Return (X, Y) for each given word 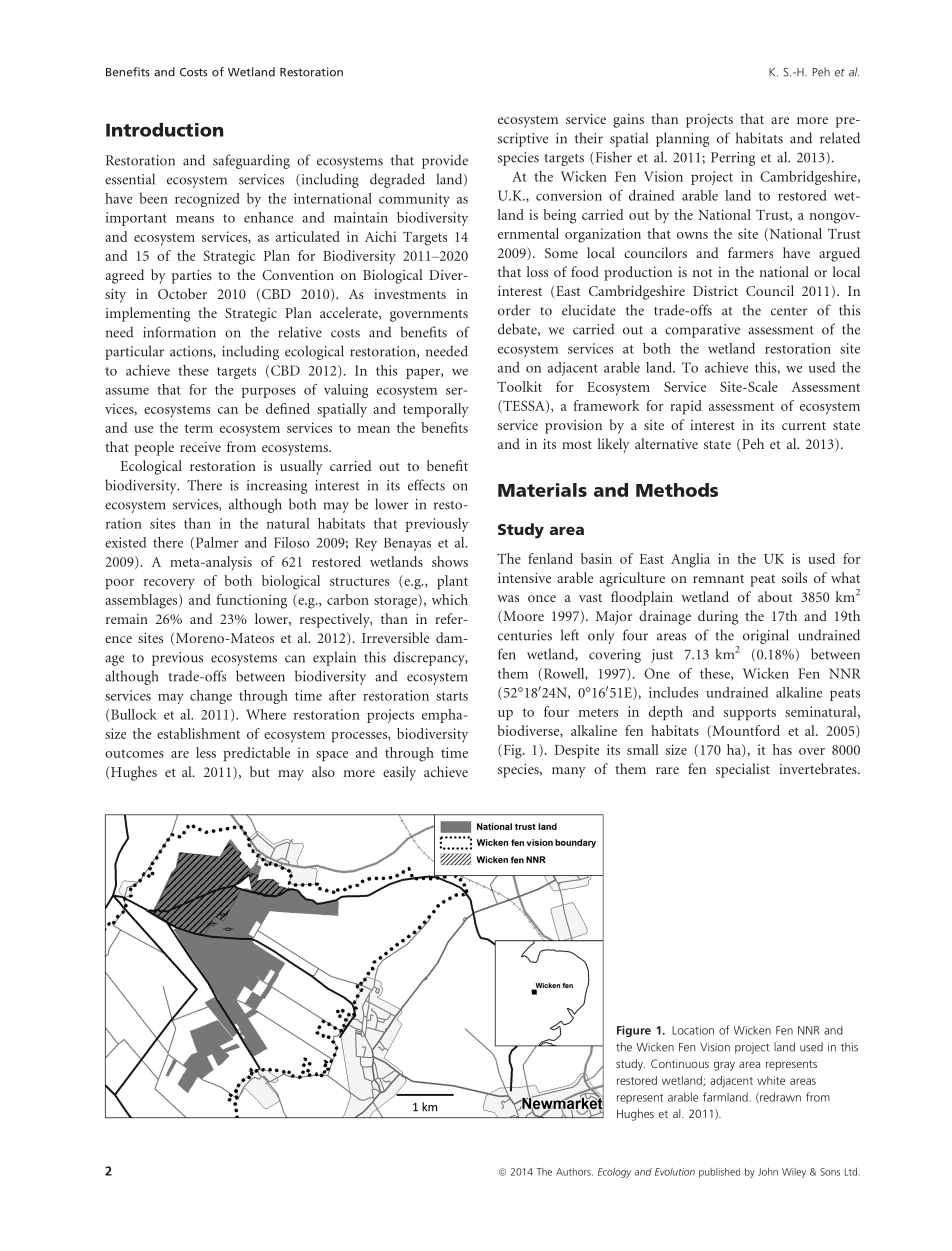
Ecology (615, 1173)
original (766, 636)
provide (445, 161)
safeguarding (251, 161)
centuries (525, 635)
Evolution (675, 1172)
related (840, 138)
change (211, 697)
